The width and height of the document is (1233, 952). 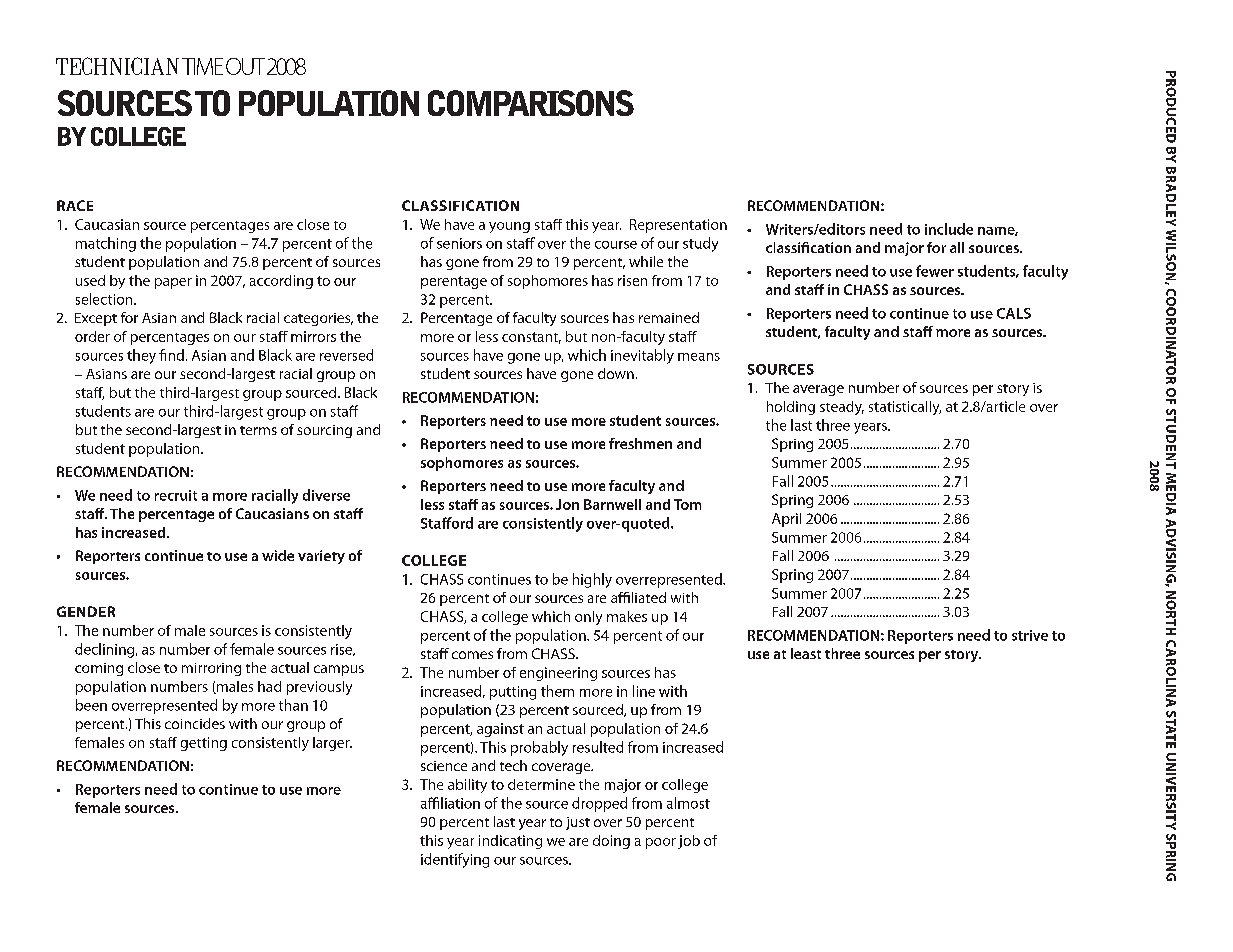 What do you see at coordinates (531, 103) in the document?
I see `COMPARISONS` at bounding box center [531, 103].
